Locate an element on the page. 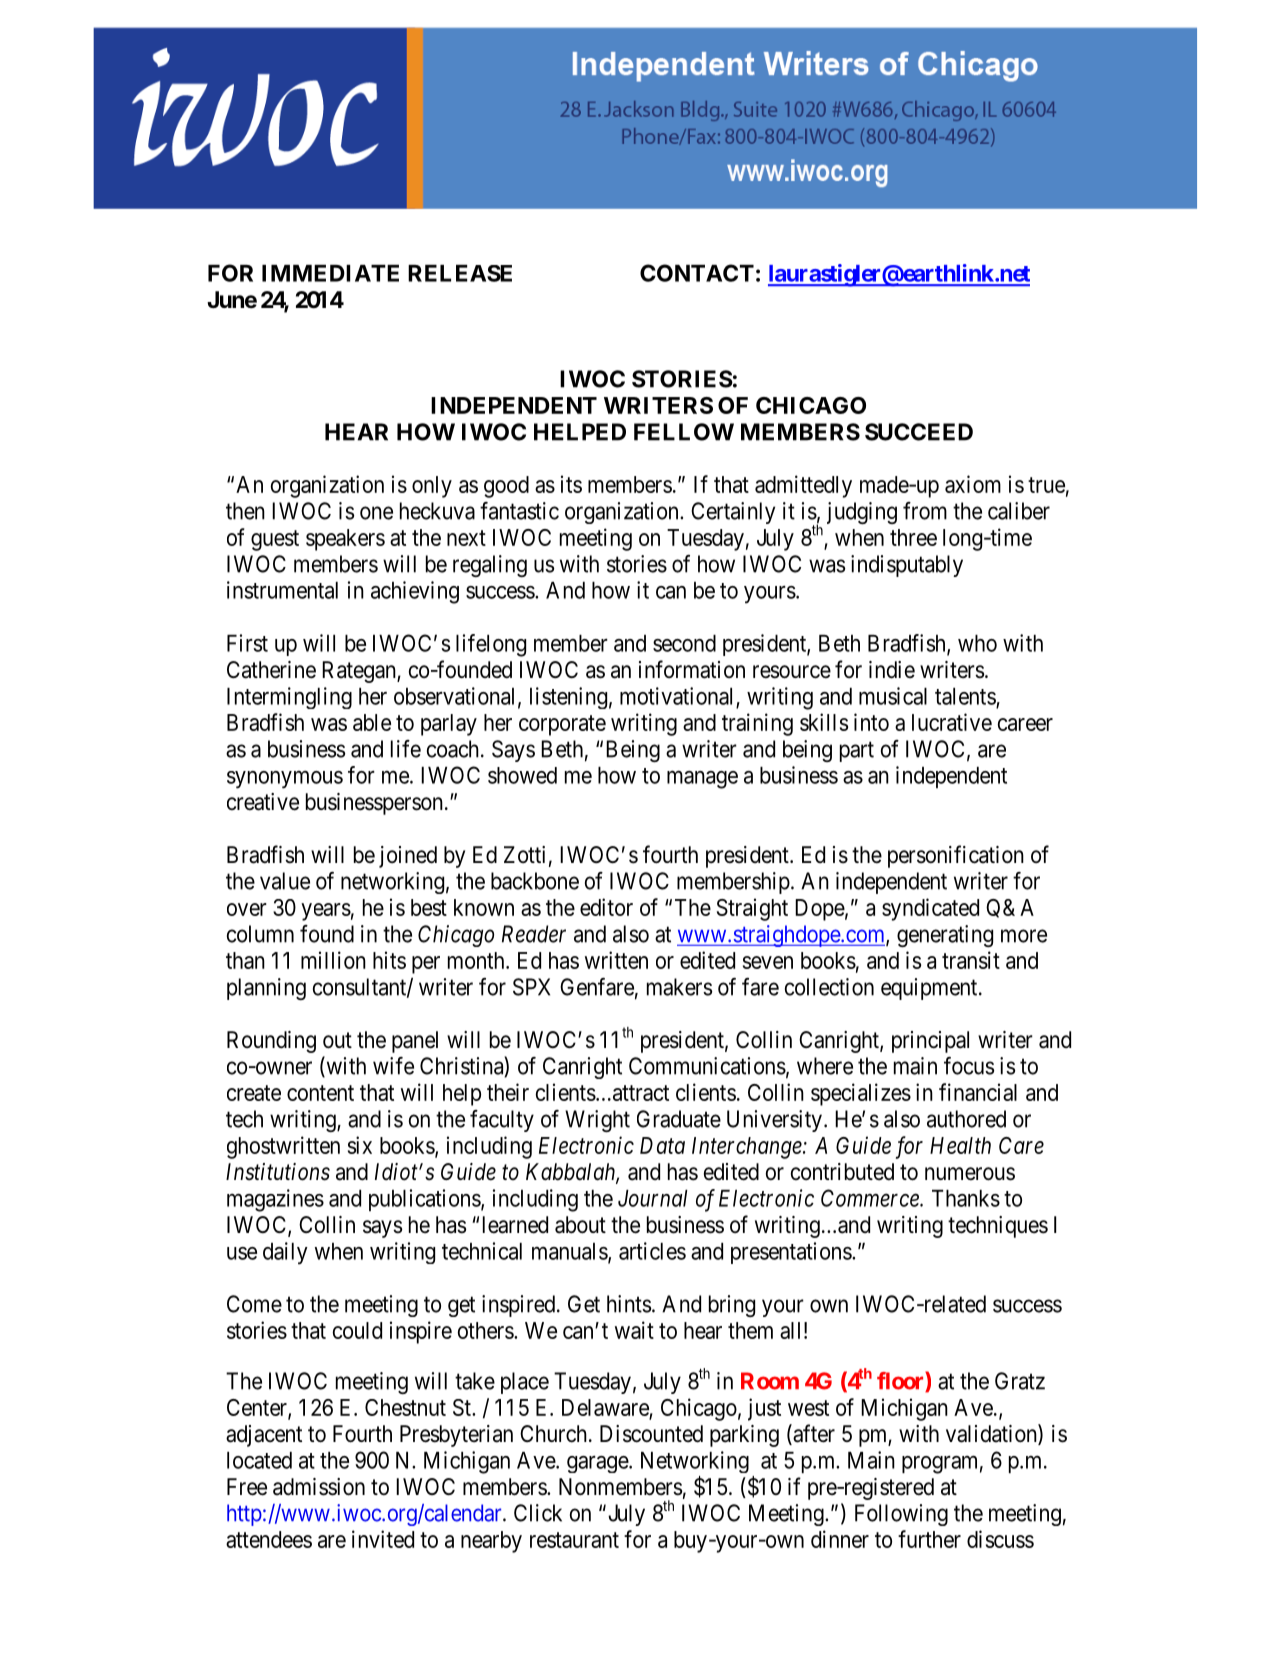 This image has width=1279, height=1655. lucrative is located at coordinates (952, 722).
